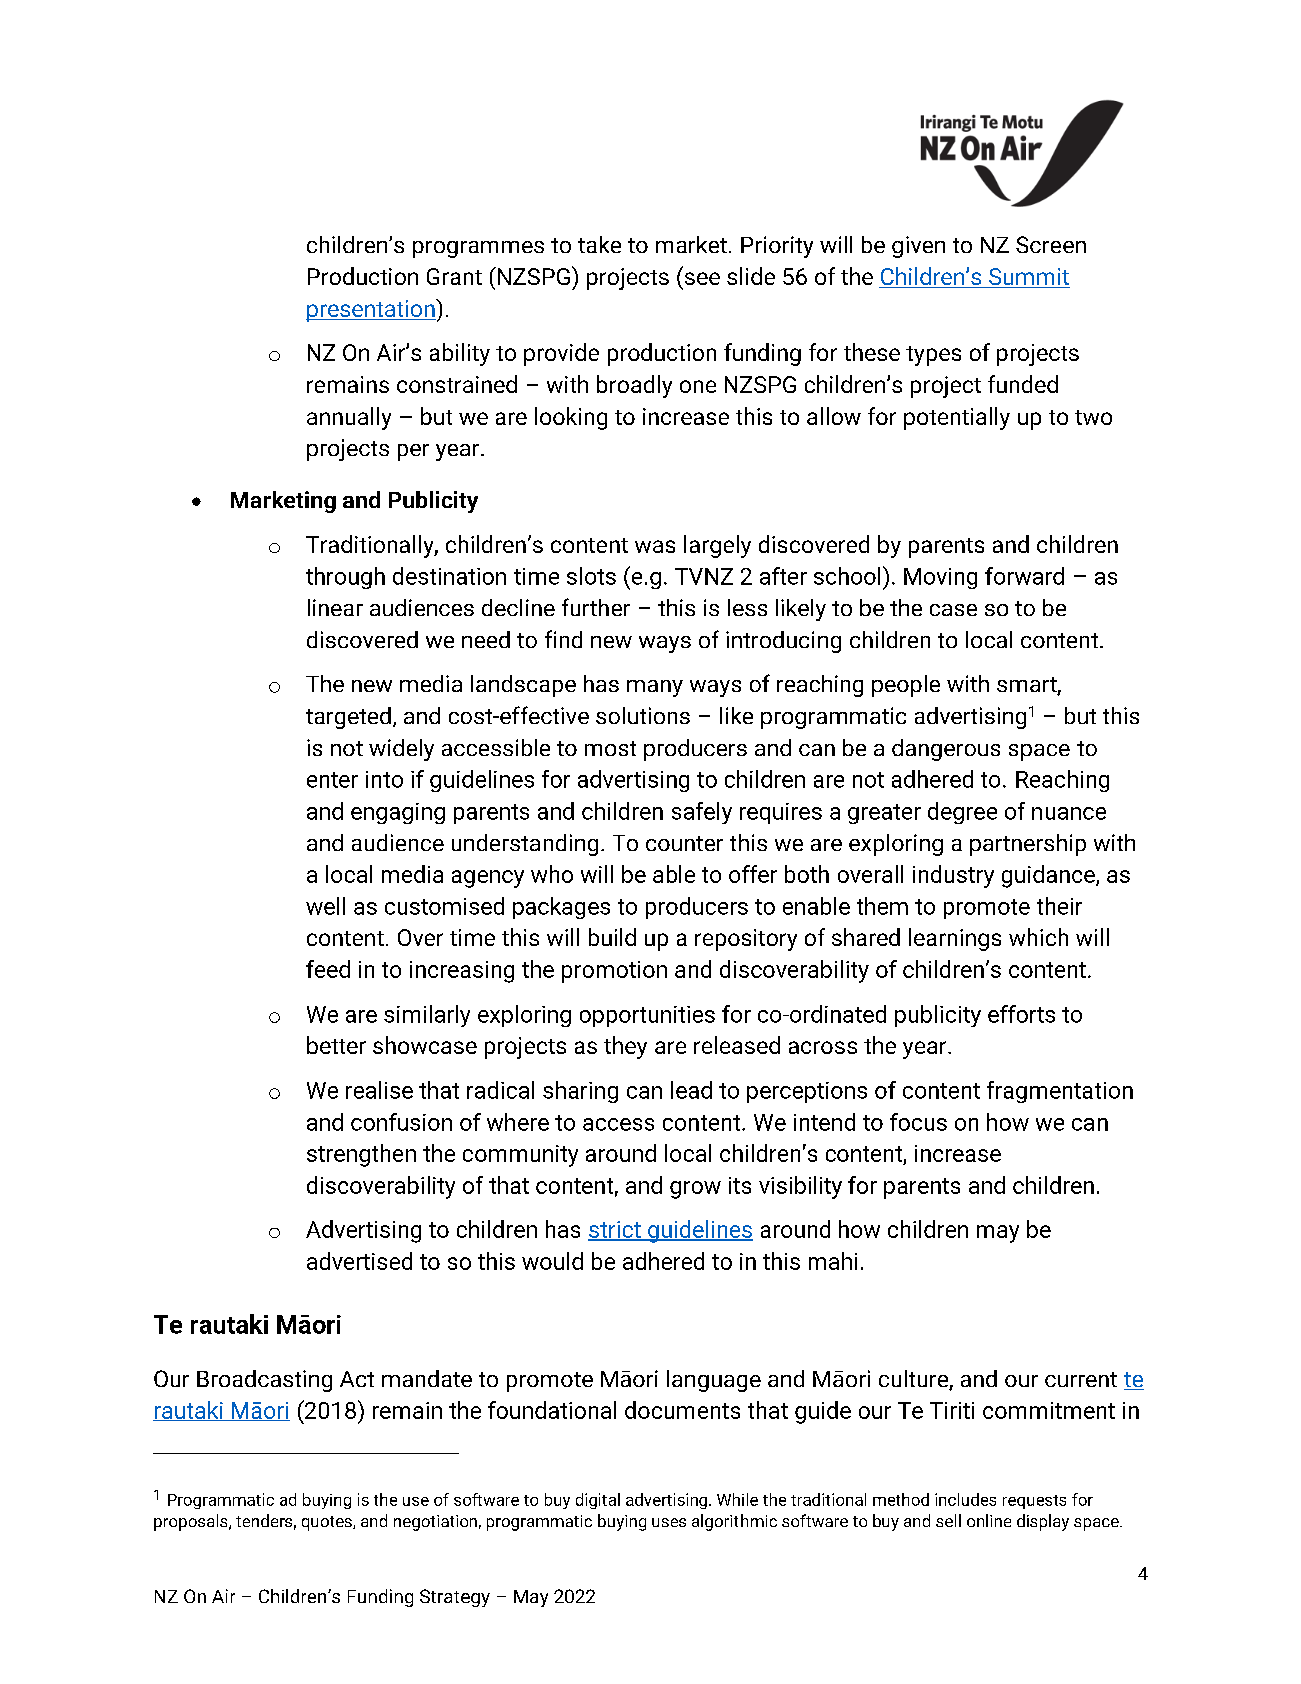 The image size is (1301, 1684). I want to click on build, so click(612, 937).
